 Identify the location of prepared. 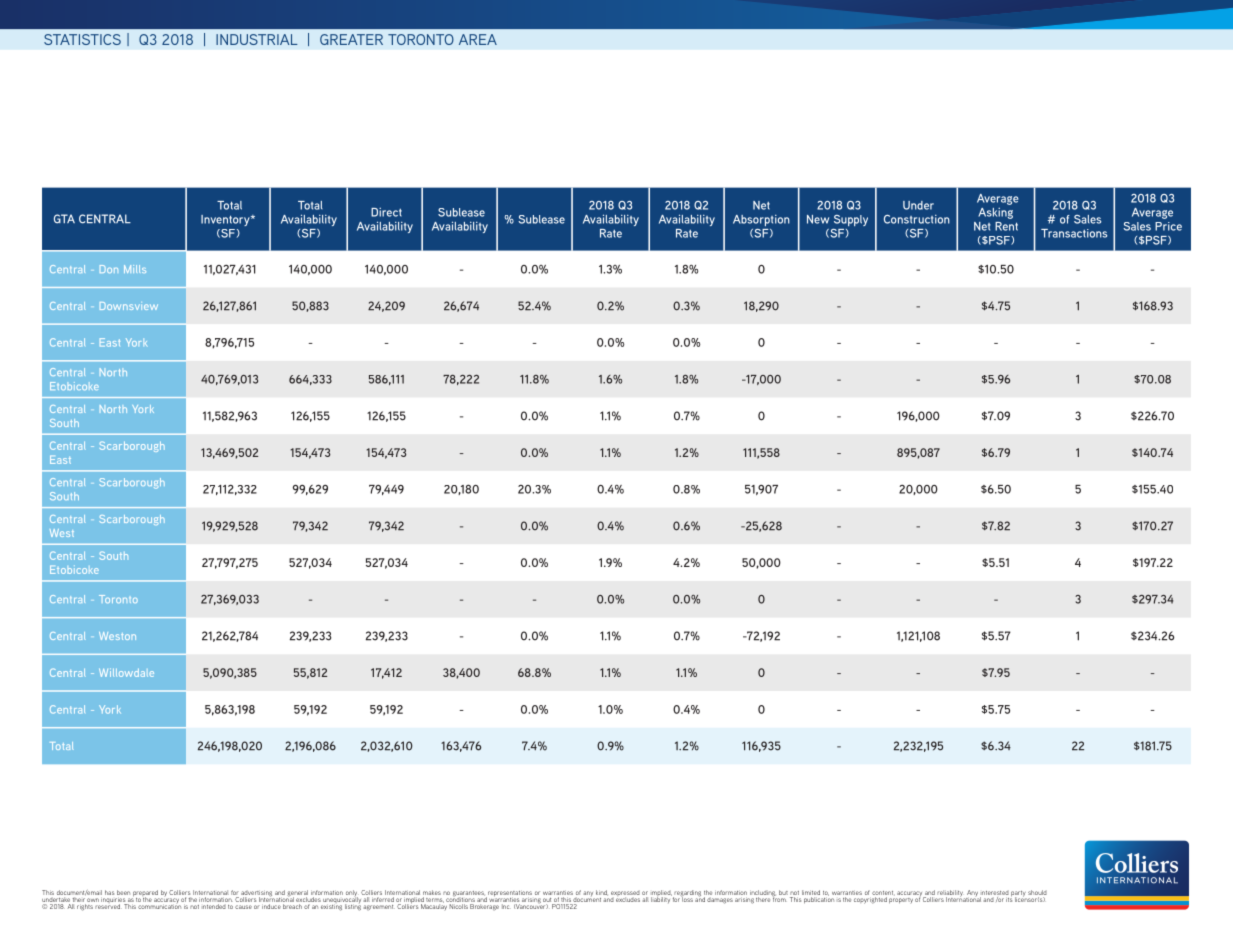
(146, 894).
